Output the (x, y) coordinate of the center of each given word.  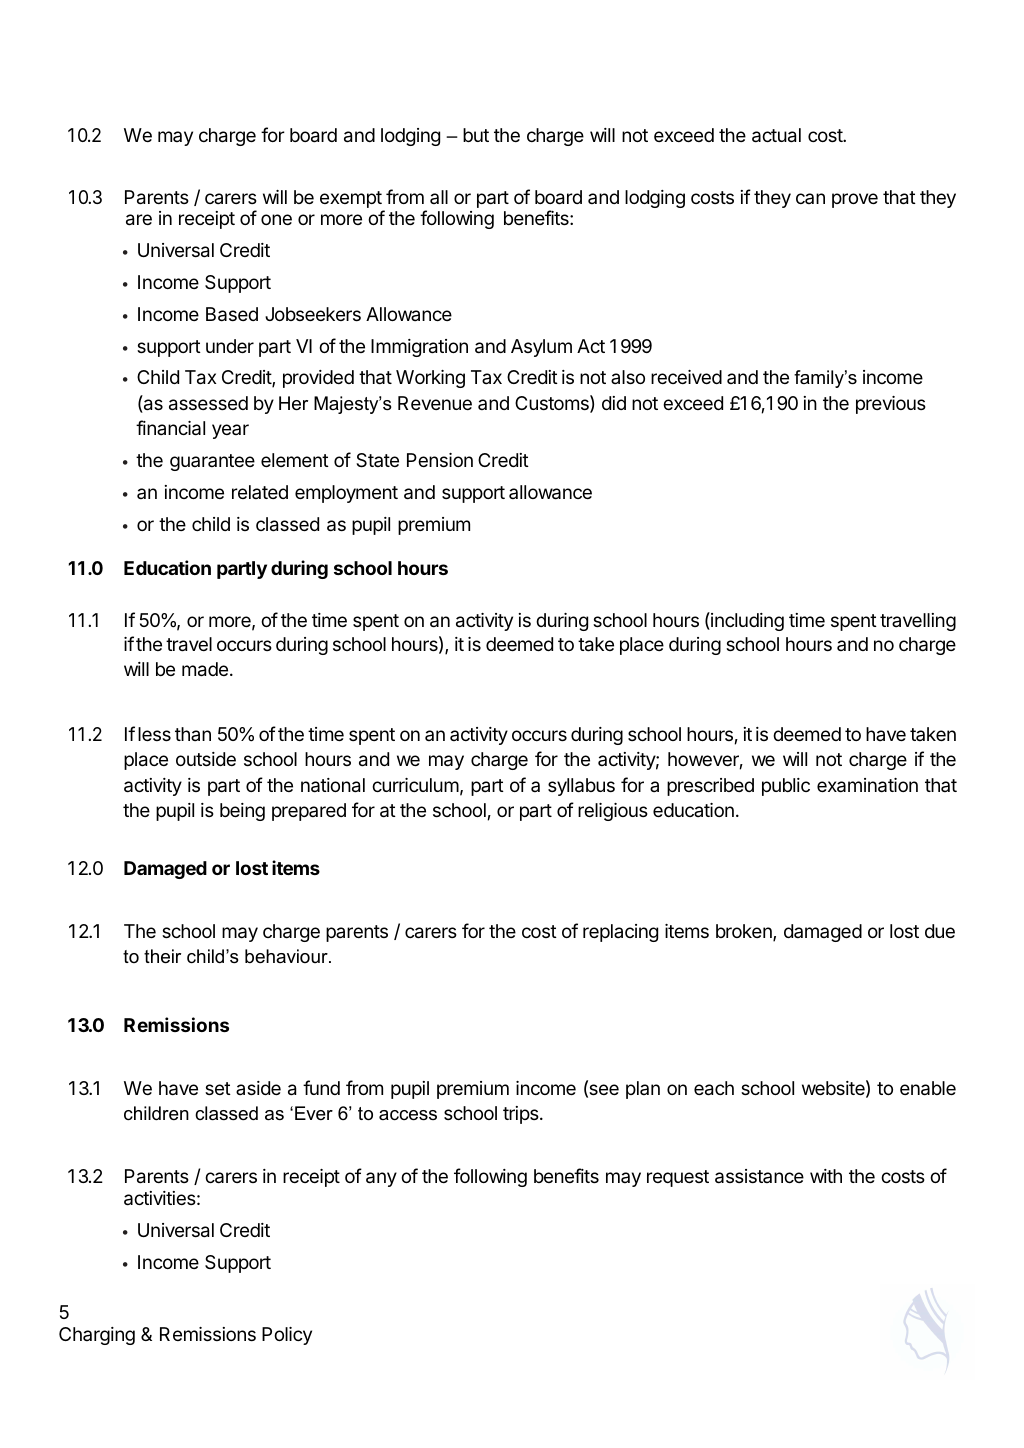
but (476, 135)
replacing (620, 933)
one (276, 219)
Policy (287, 1336)
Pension (440, 460)
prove (855, 200)
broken (745, 932)
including (746, 621)
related (260, 492)
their (162, 956)
